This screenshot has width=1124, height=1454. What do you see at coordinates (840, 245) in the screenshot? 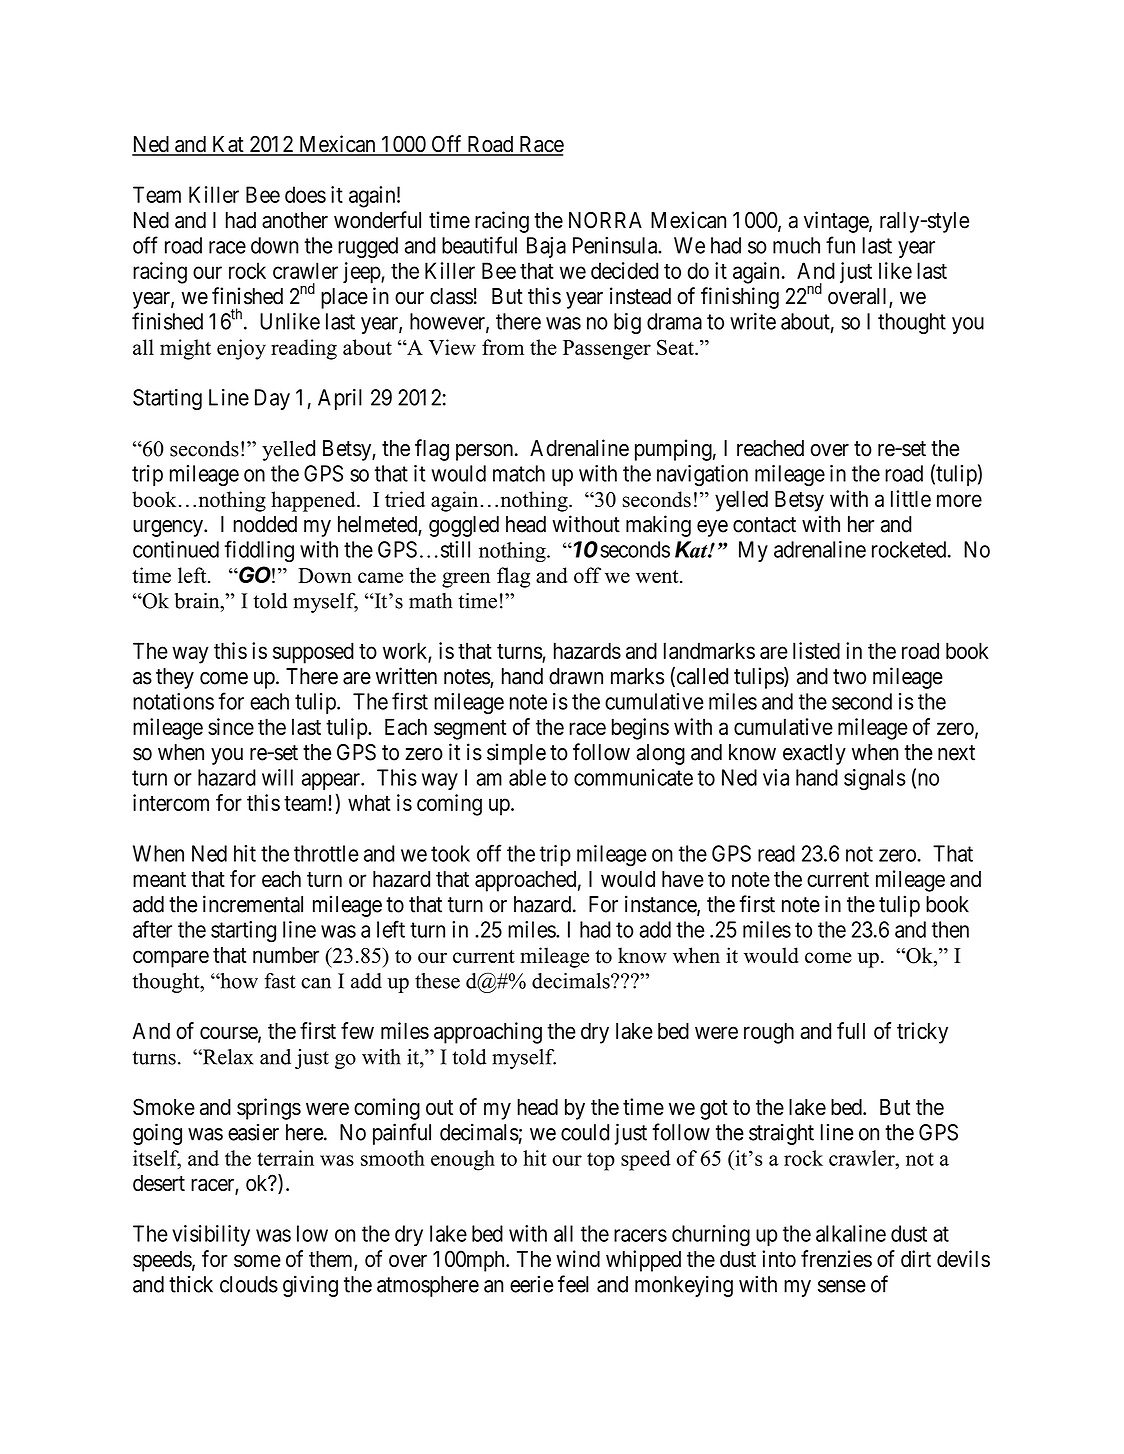
I see `fun` at bounding box center [840, 245].
